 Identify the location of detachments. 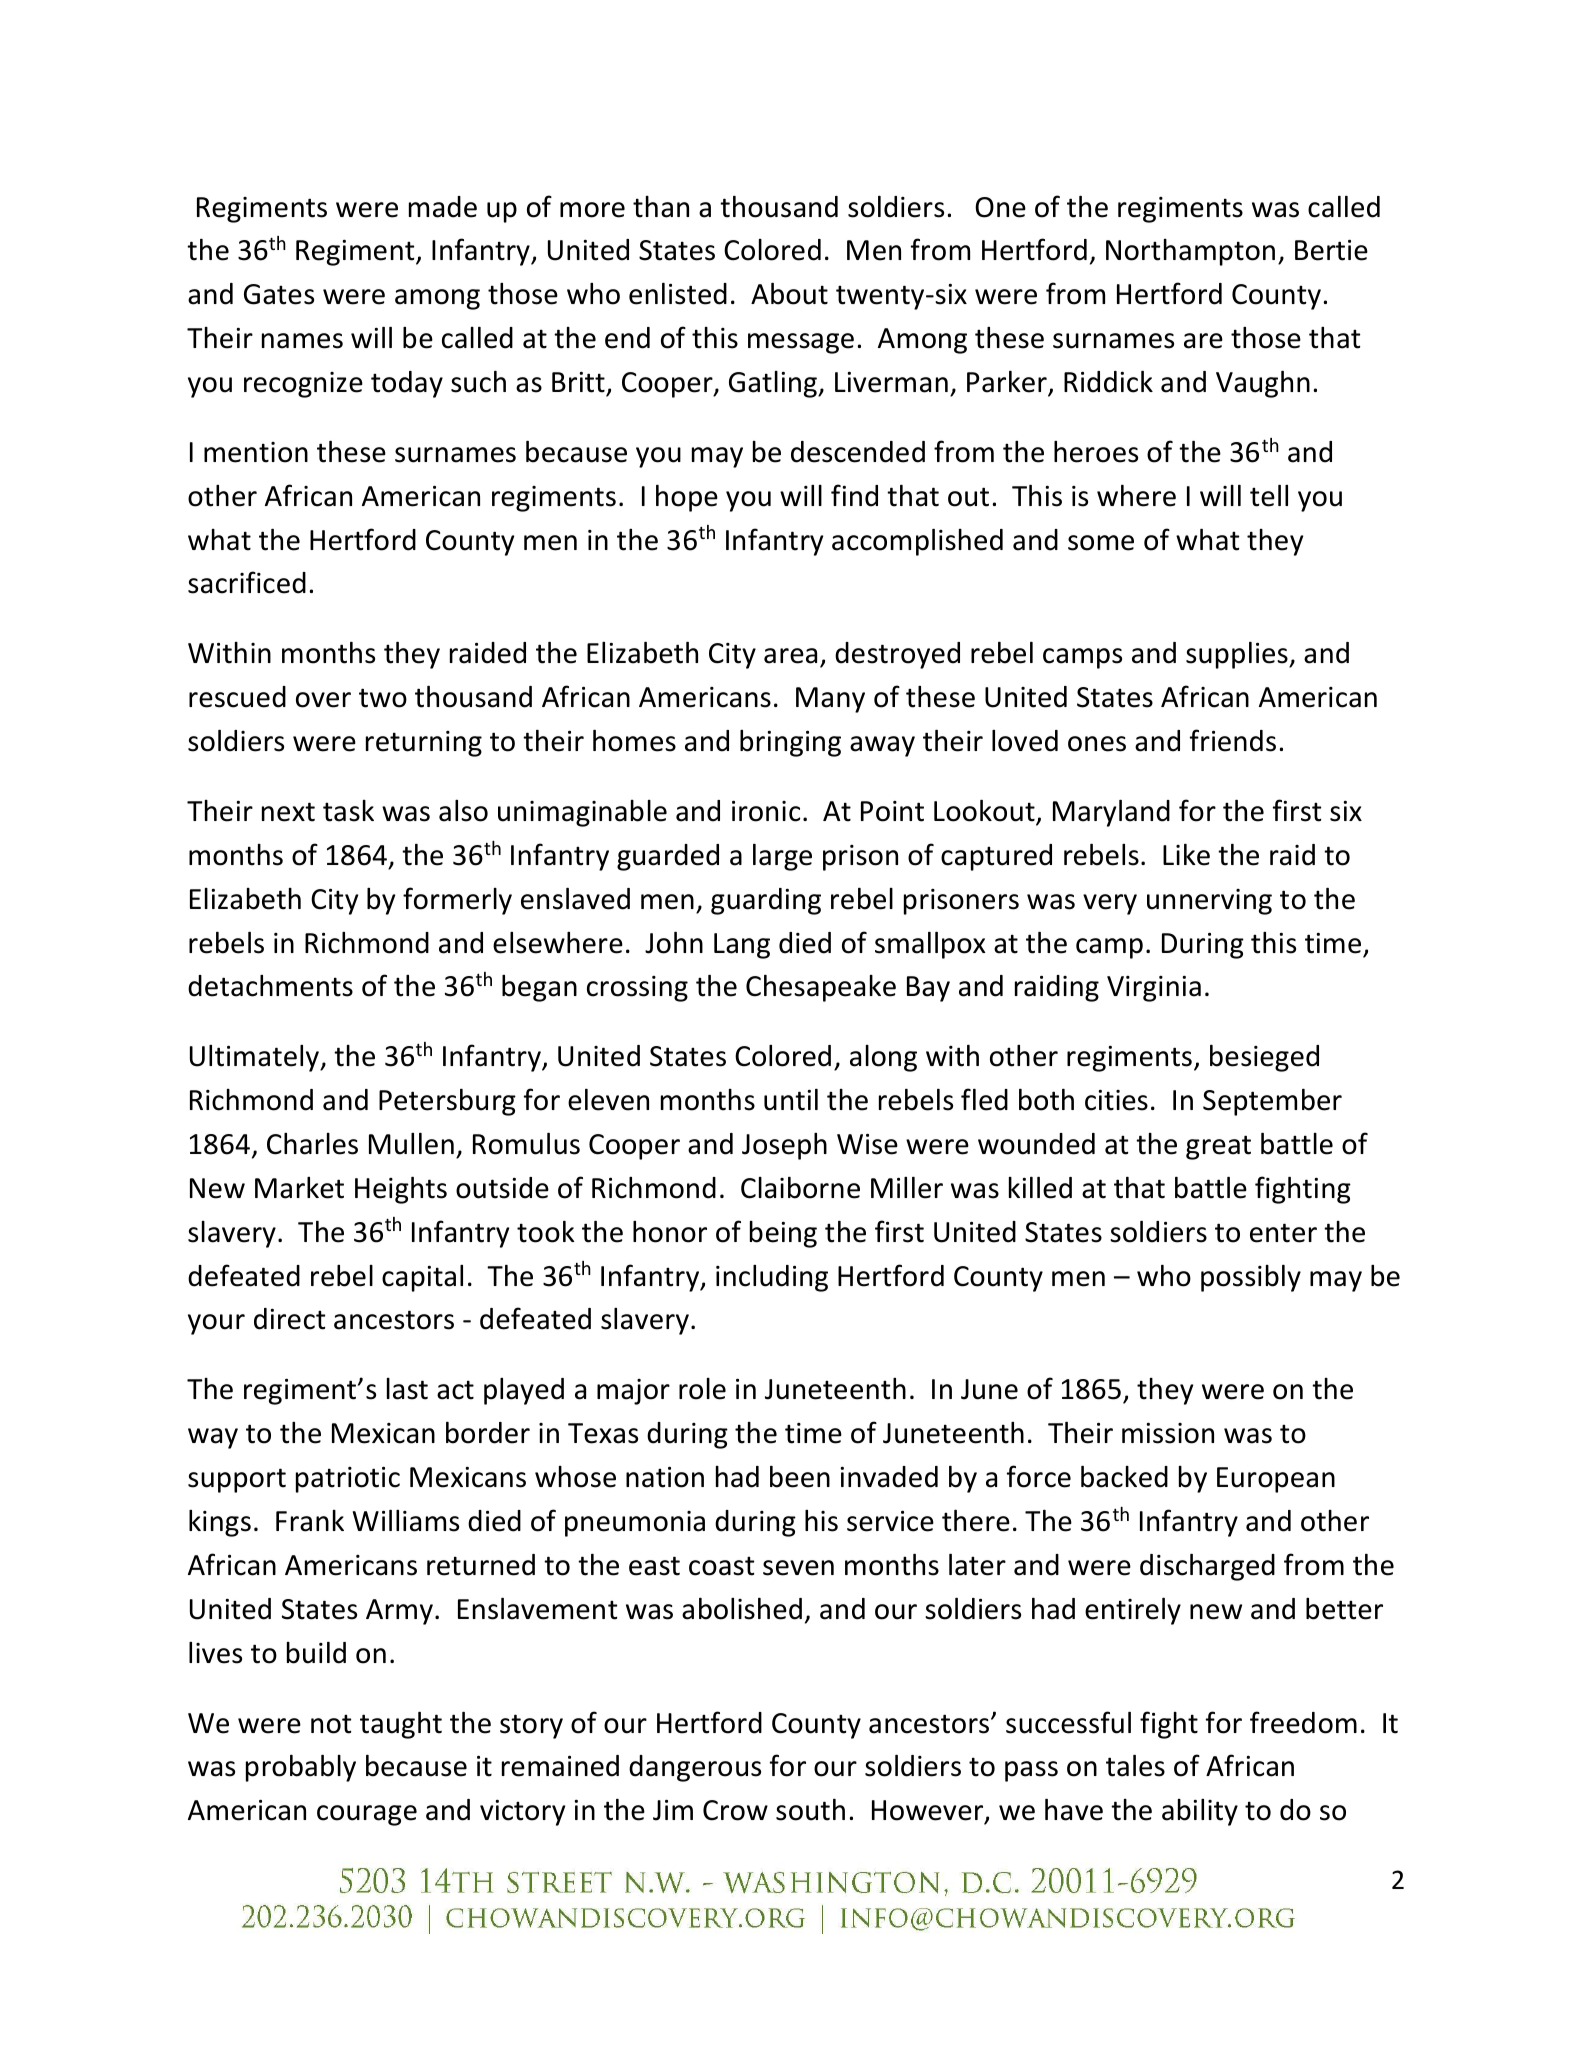
(270, 986).
